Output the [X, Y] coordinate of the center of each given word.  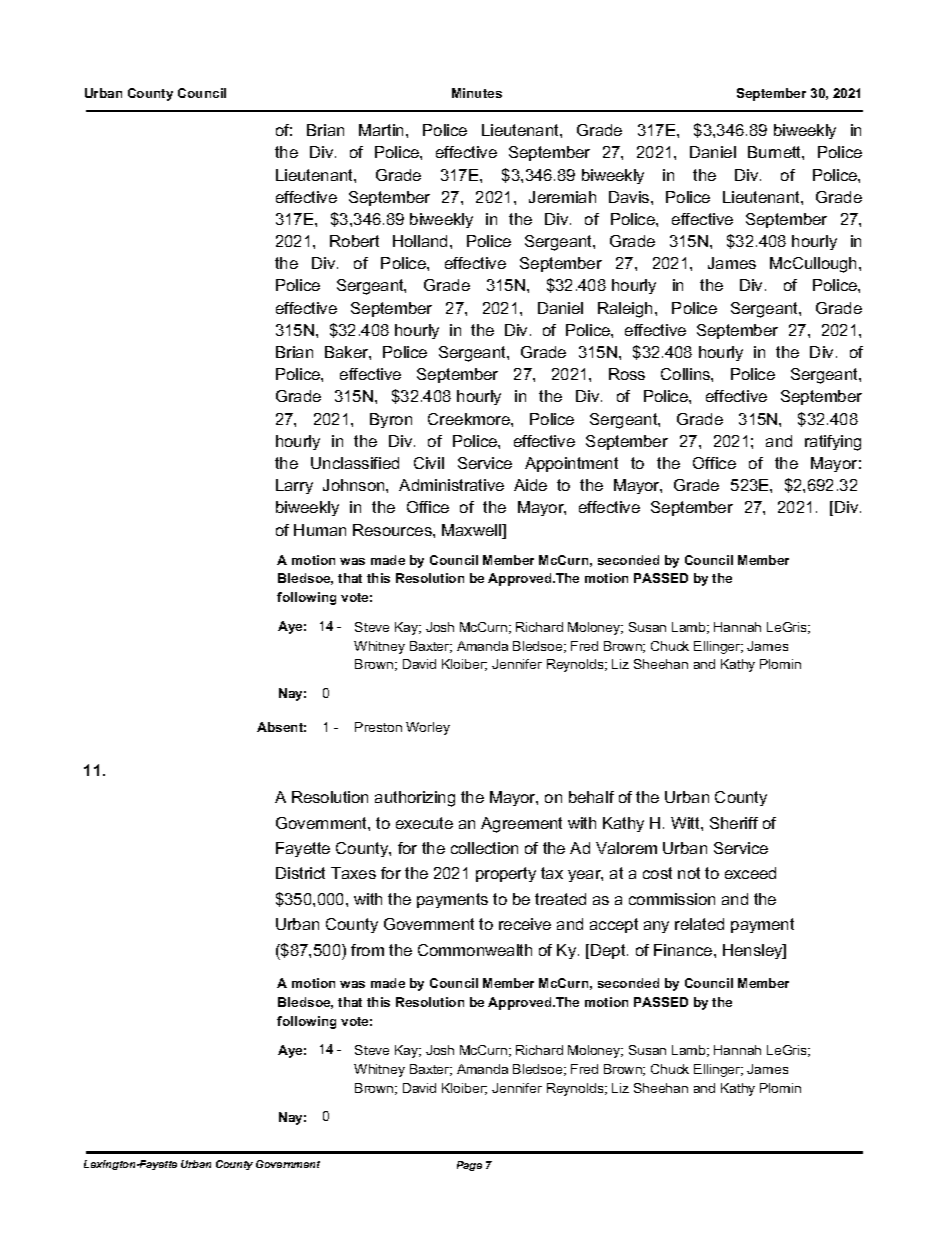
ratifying [833, 443]
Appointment [571, 464]
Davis [630, 197]
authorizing [415, 799]
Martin [381, 130]
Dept [609, 951]
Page [469, 1166]
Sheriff [734, 823]
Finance [684, 950]
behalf [591, 797]
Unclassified [355, 463]
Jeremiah [562, 197]
